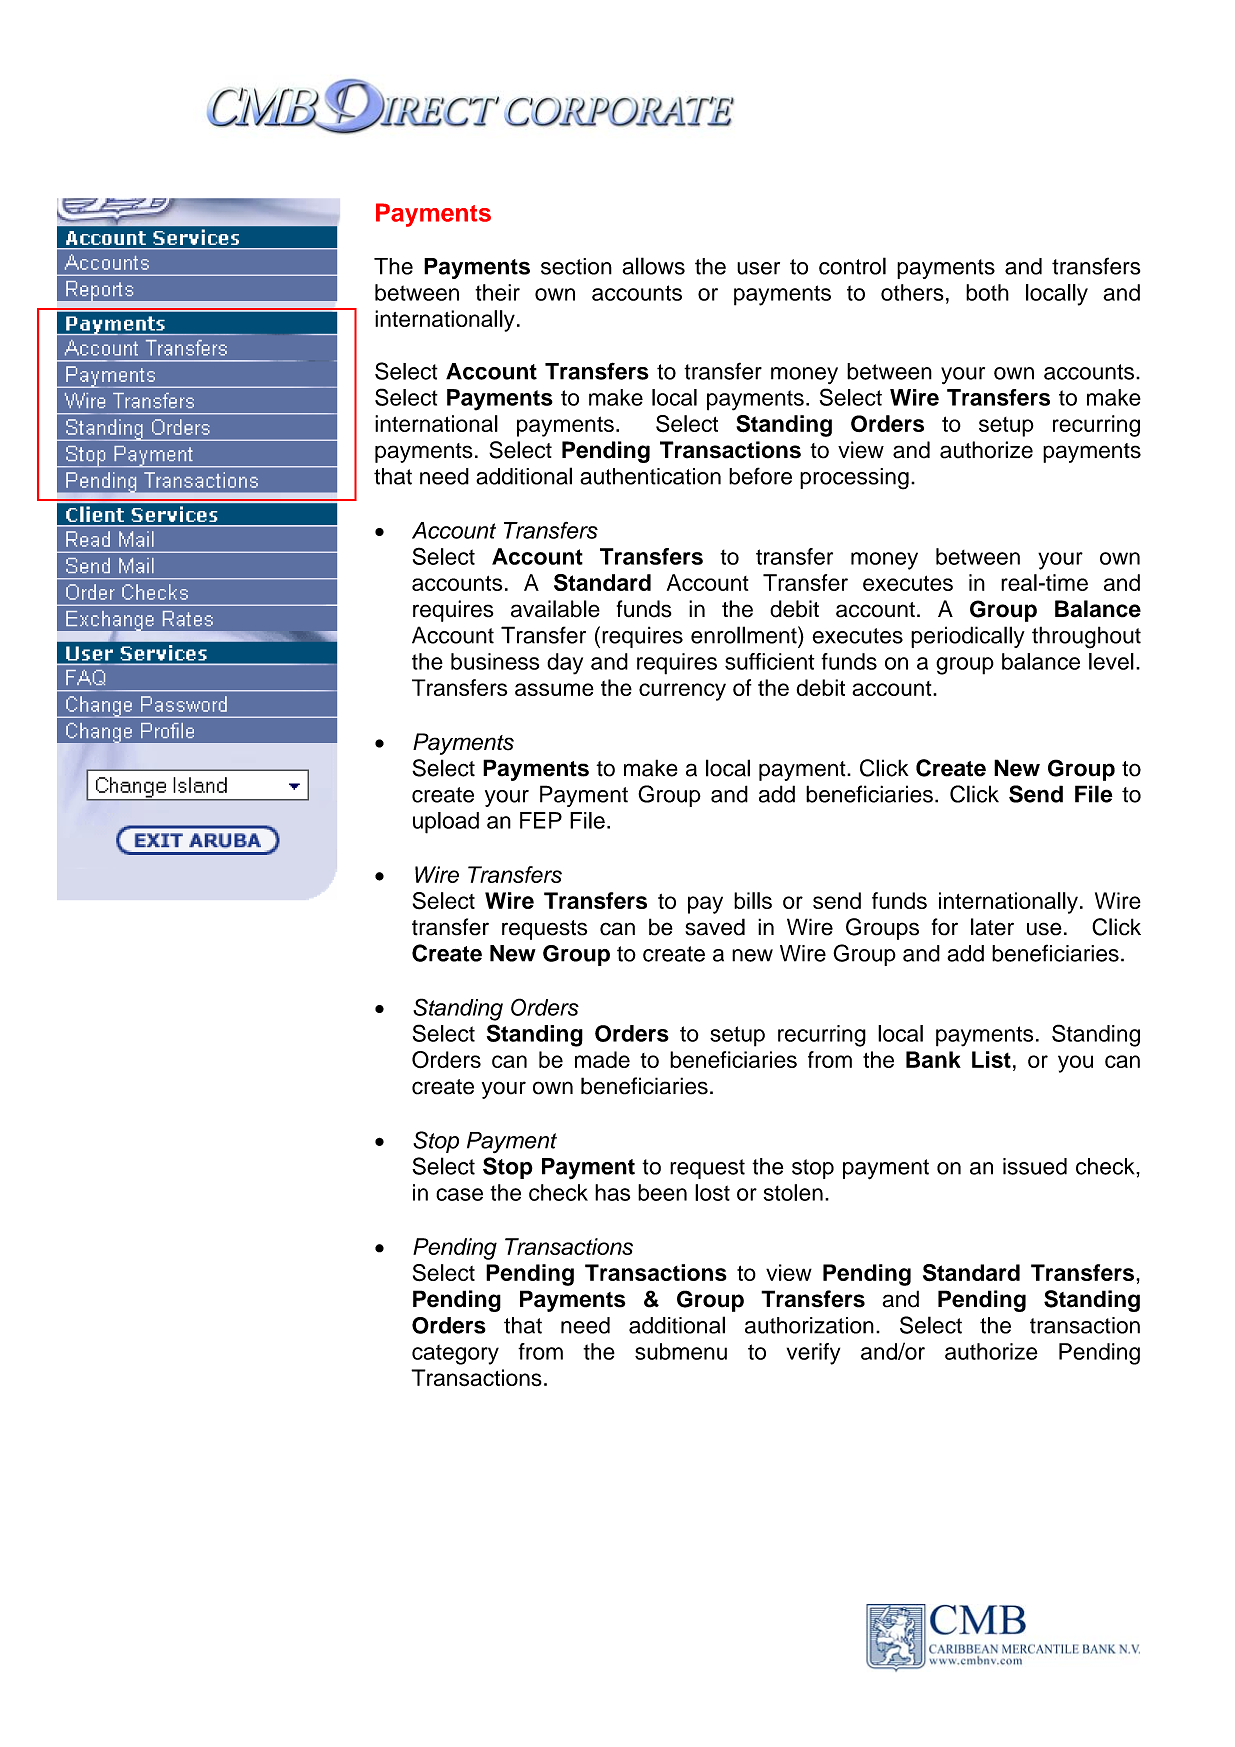 This page has width=1235, height=1747. Describe the element at coordinates (497, 292) in the page. I see `their` at that location.
